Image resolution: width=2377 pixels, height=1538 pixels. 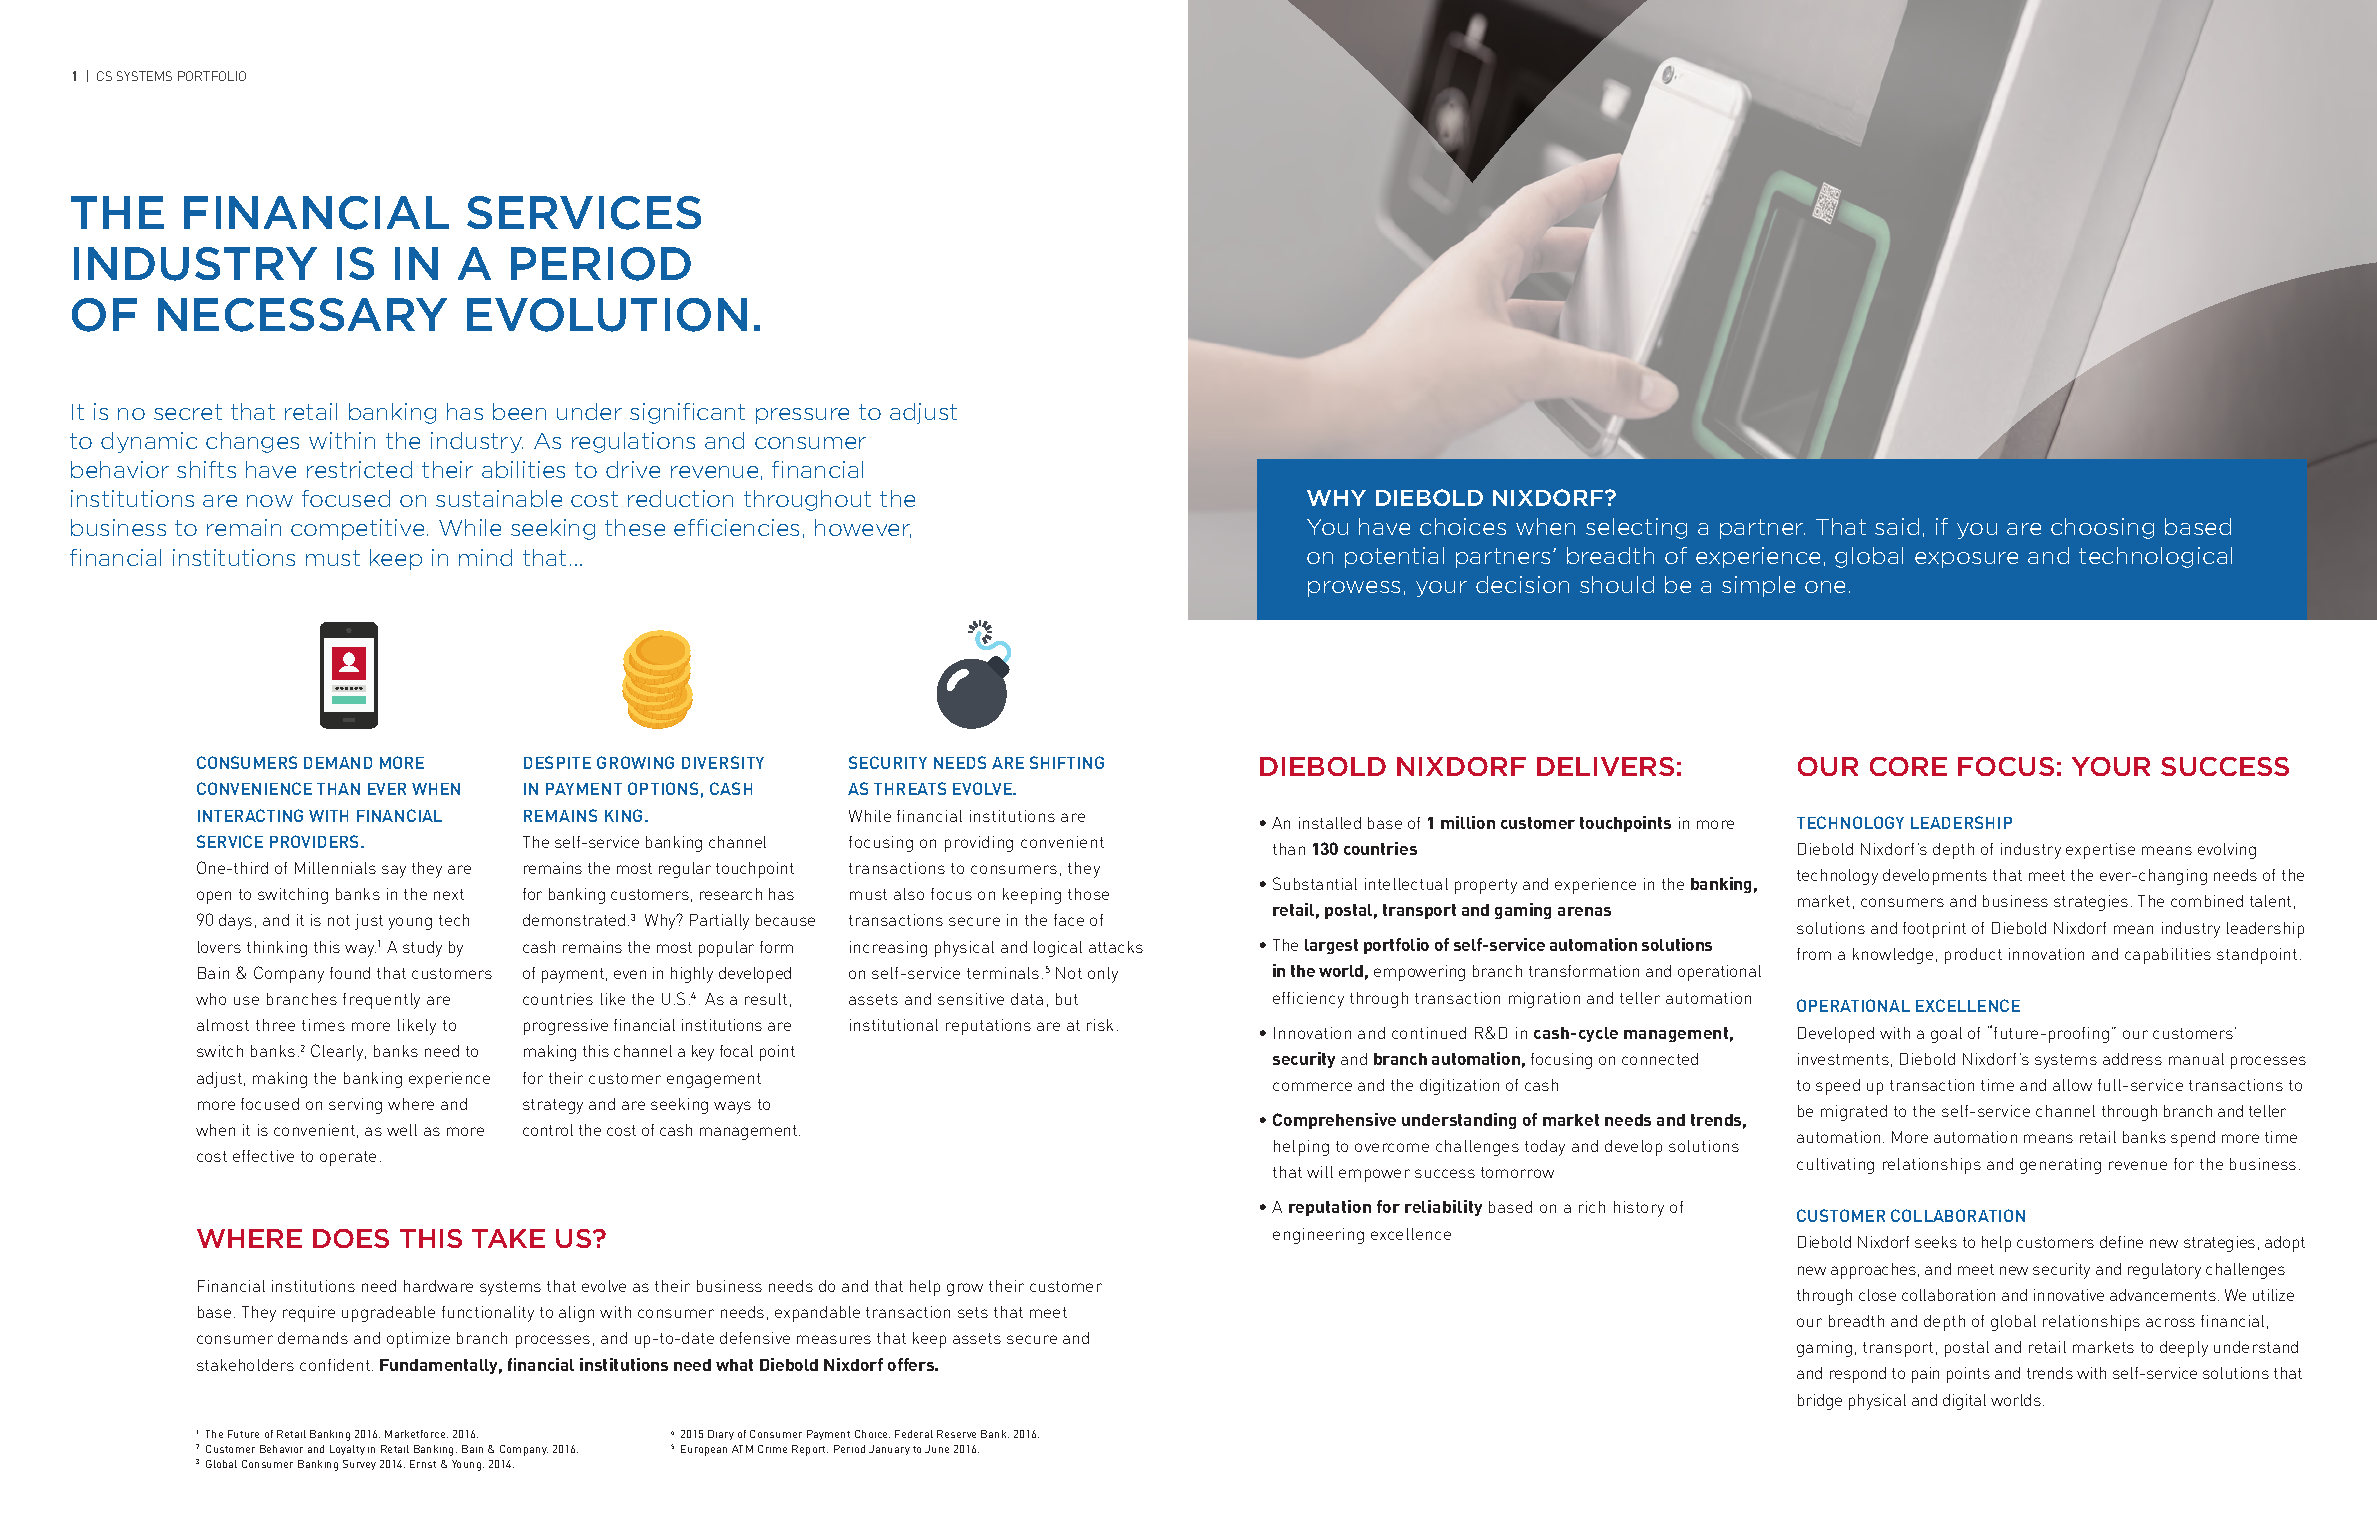 What do you see at coordinates (485, 557) in the document?
I see `mind` at bounding box center [485, 557].
